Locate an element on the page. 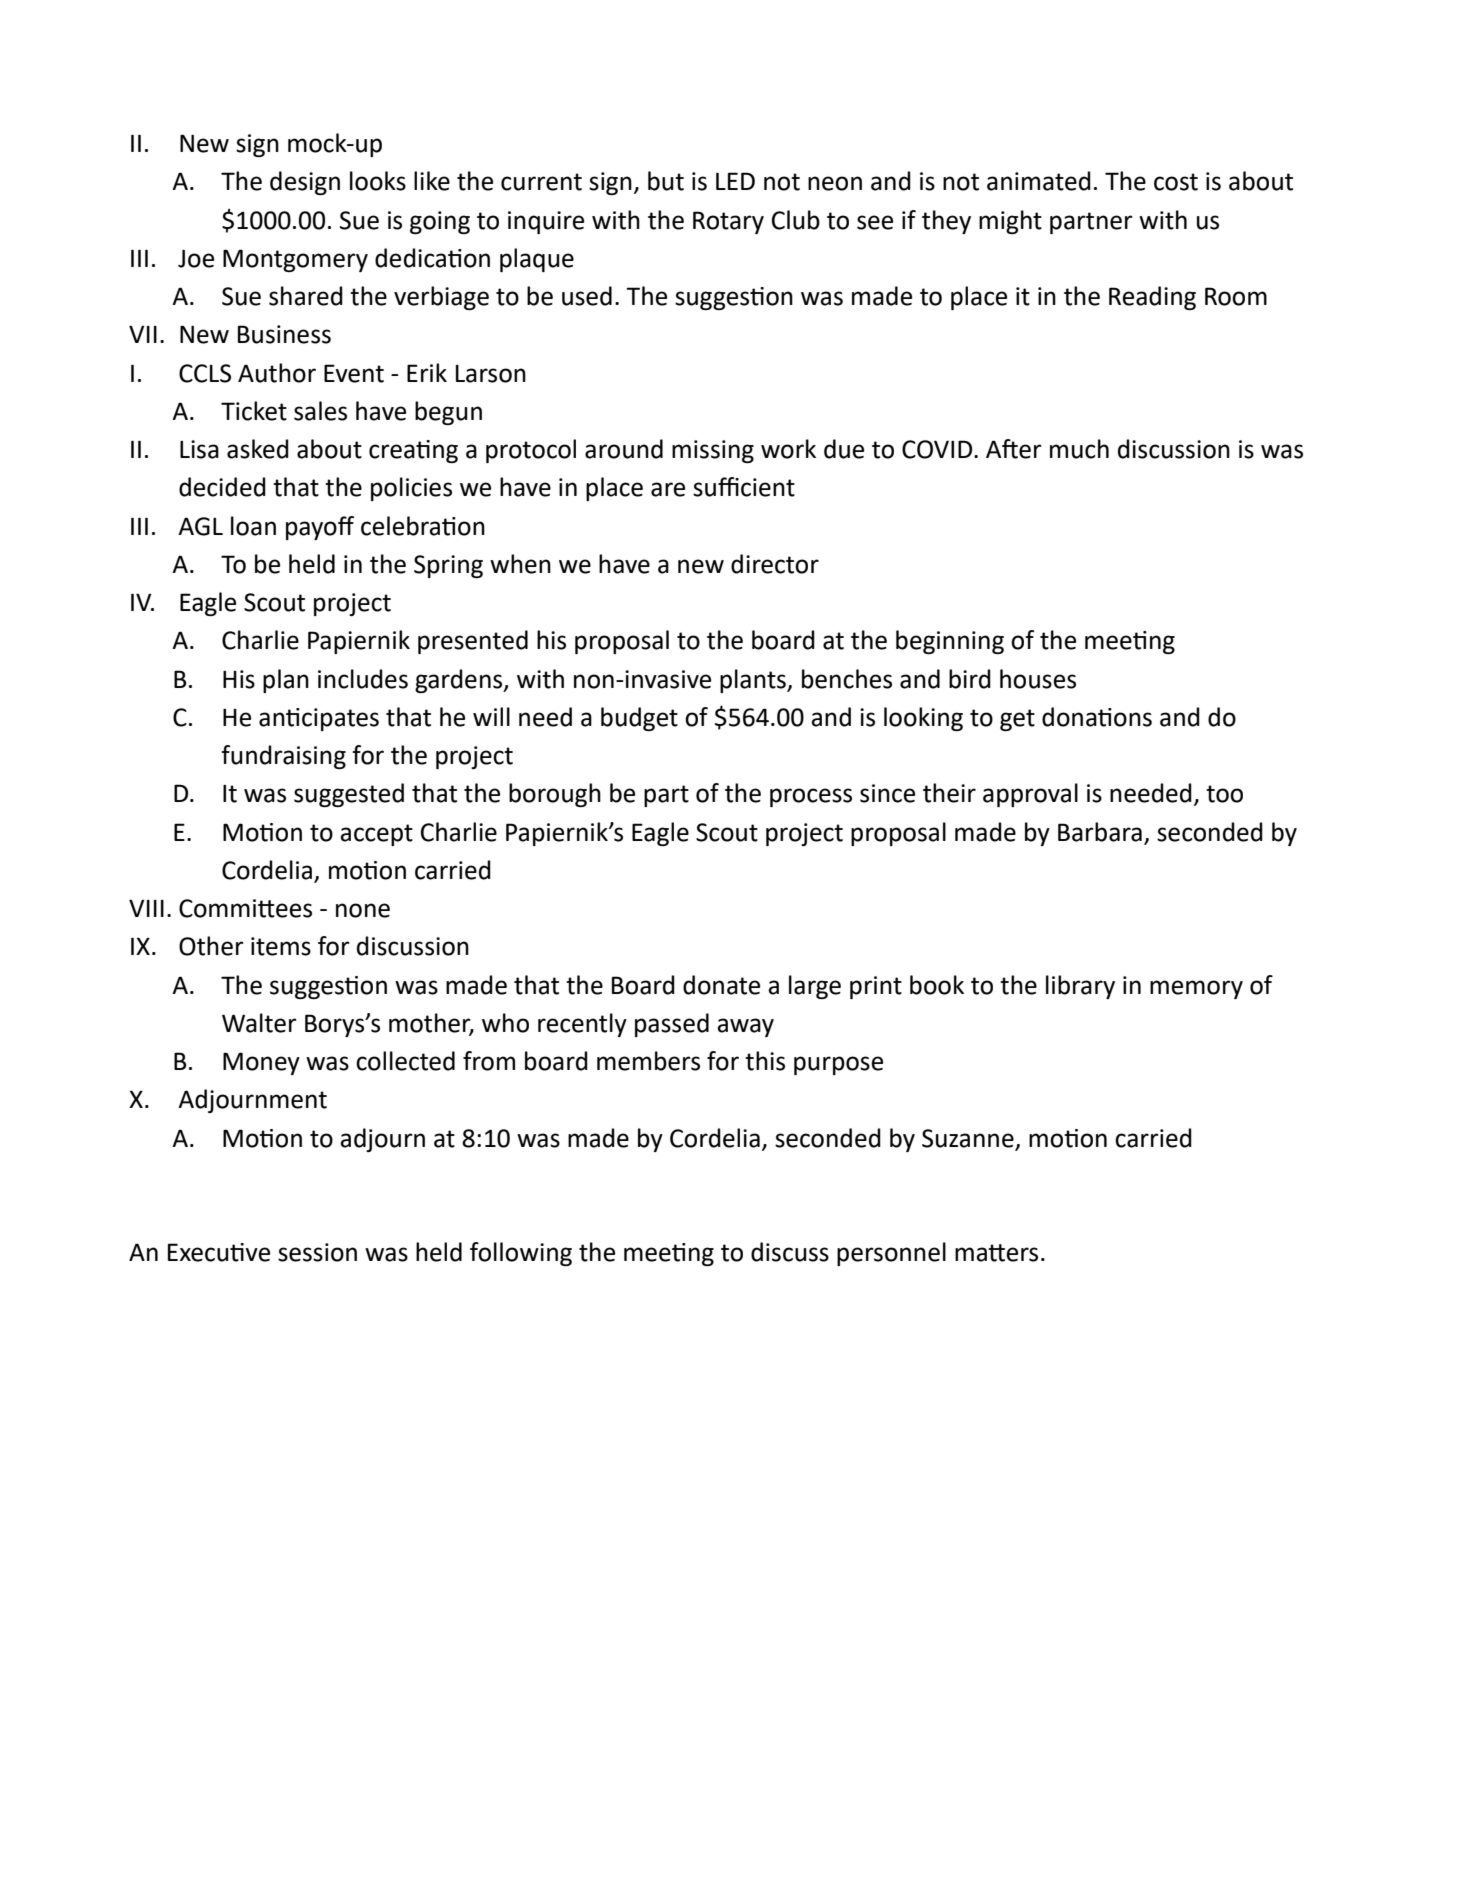 The height and width of the image is (1895, 1465). Suzanne is located at coordinates (968, 1138).
